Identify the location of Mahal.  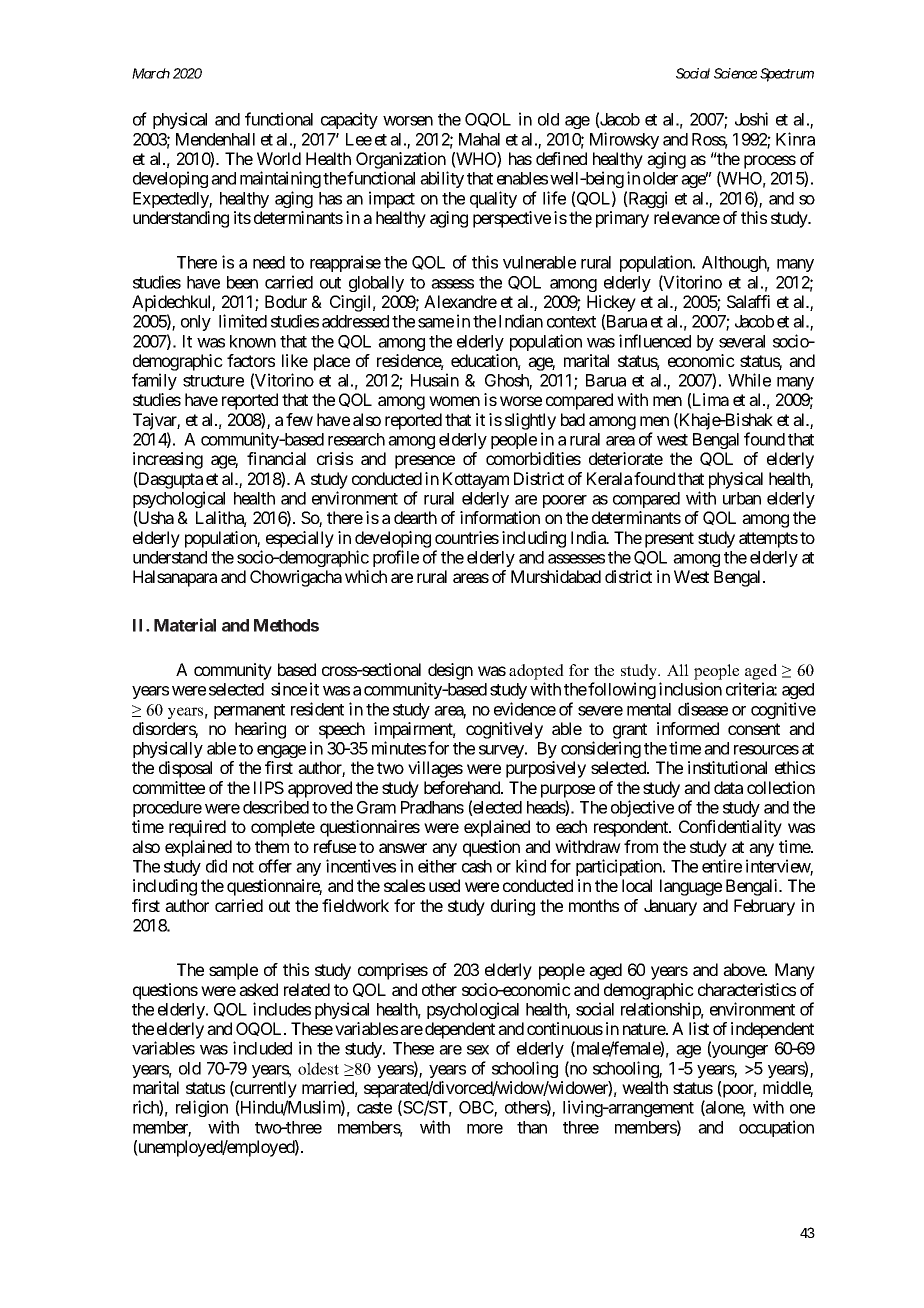
(479, 139).
